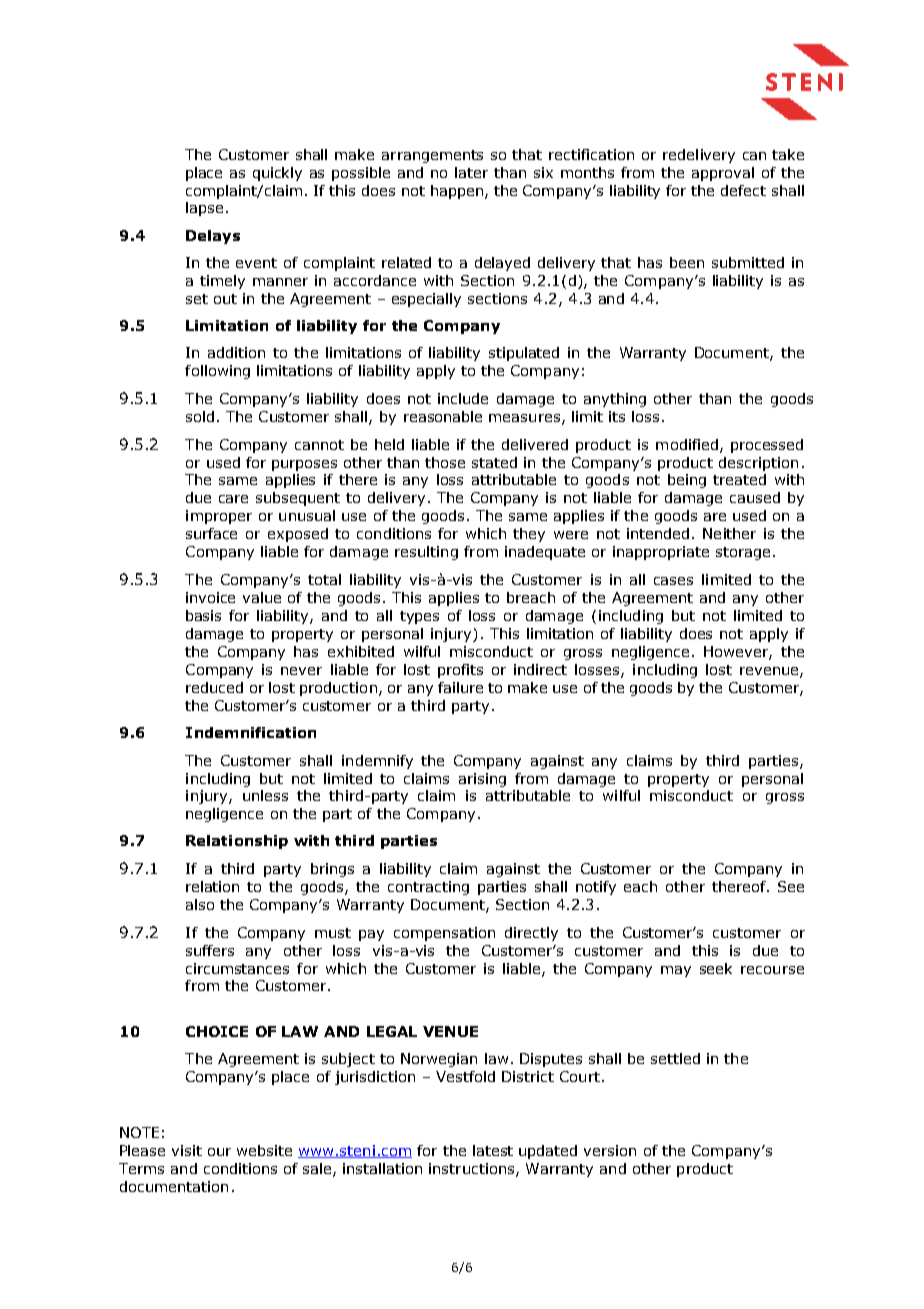 The width and height of the screenshot is (924, 1309). Describe the element at coordinates (443, 416) in the screenshot. I see `reasonable` at that location.
